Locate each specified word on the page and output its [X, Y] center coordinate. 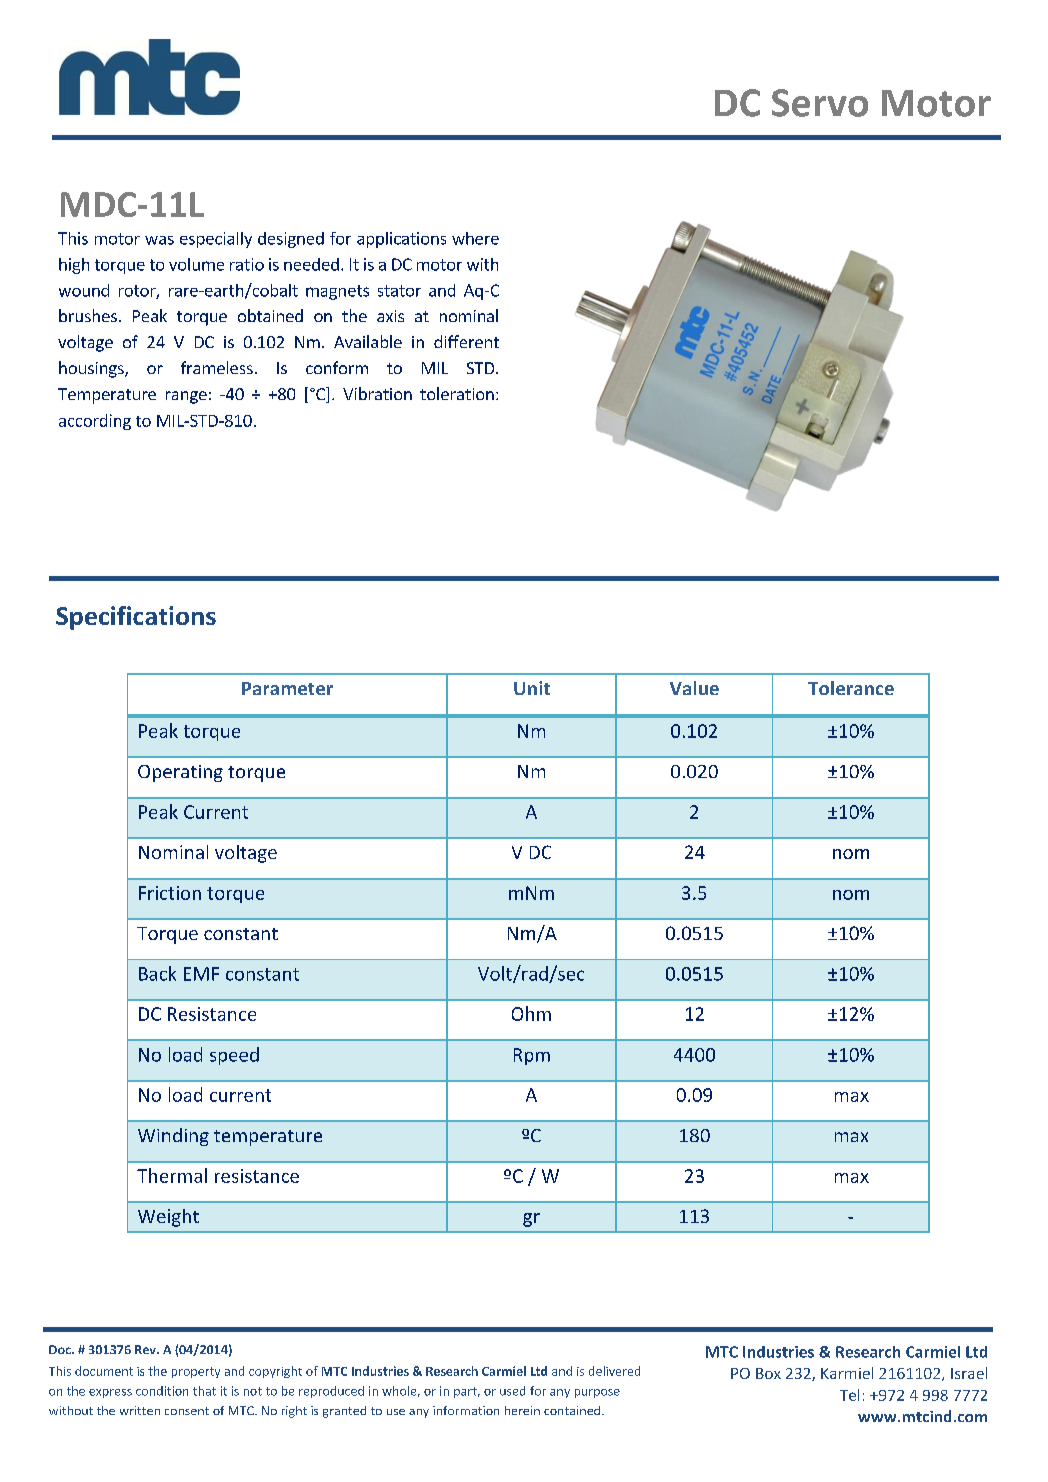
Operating [180, 773]
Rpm [532, 1056]
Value [694, 688]
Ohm [531, 1013]
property [196, 1372]
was [159, 240]
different [466, 341]
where [475, 238]
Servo [820, 103]
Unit [532, 688]
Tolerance [851, 688]
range [186, 397]
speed [234, 1056]
